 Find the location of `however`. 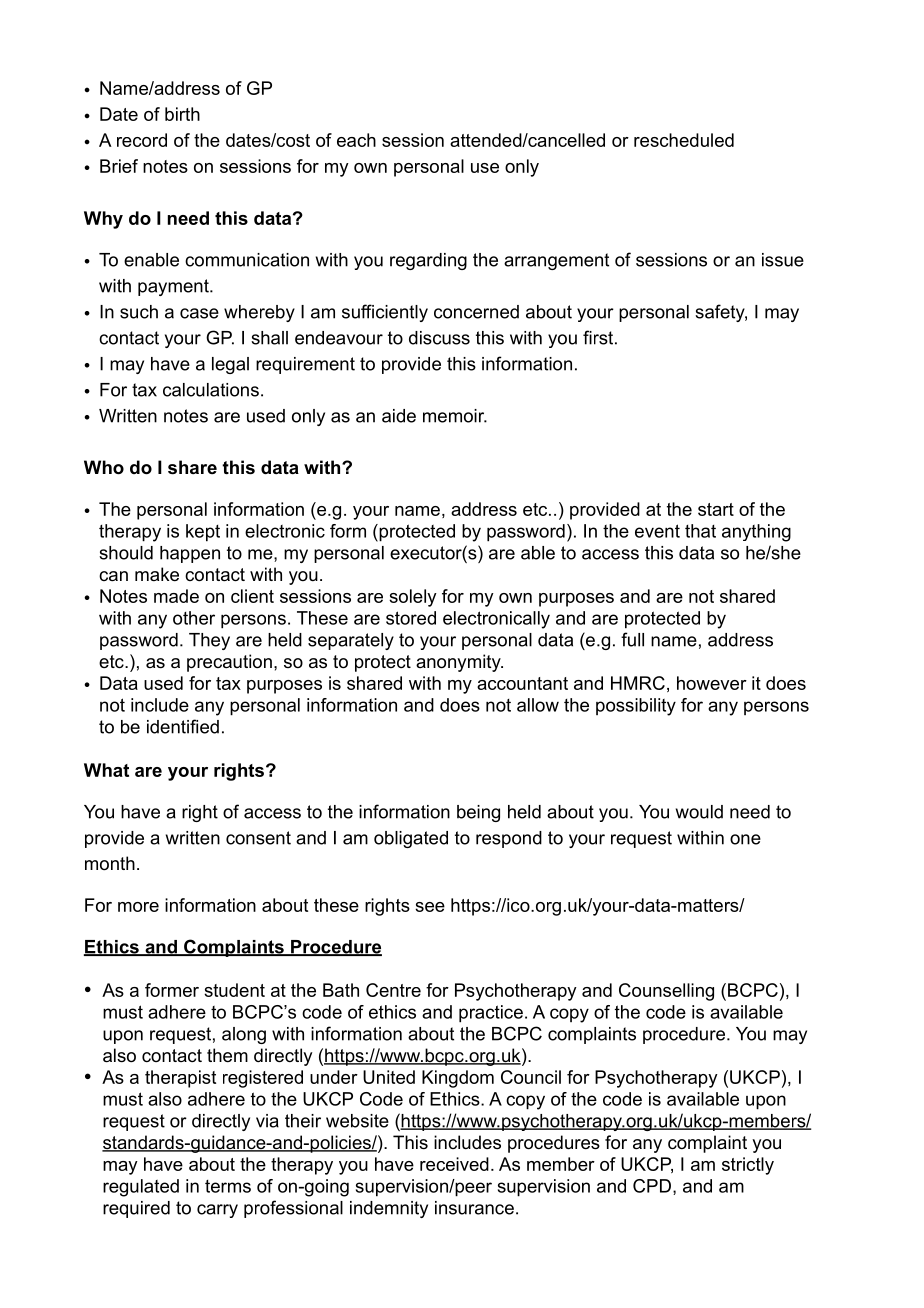

however is located at coordinates (712, 683).
